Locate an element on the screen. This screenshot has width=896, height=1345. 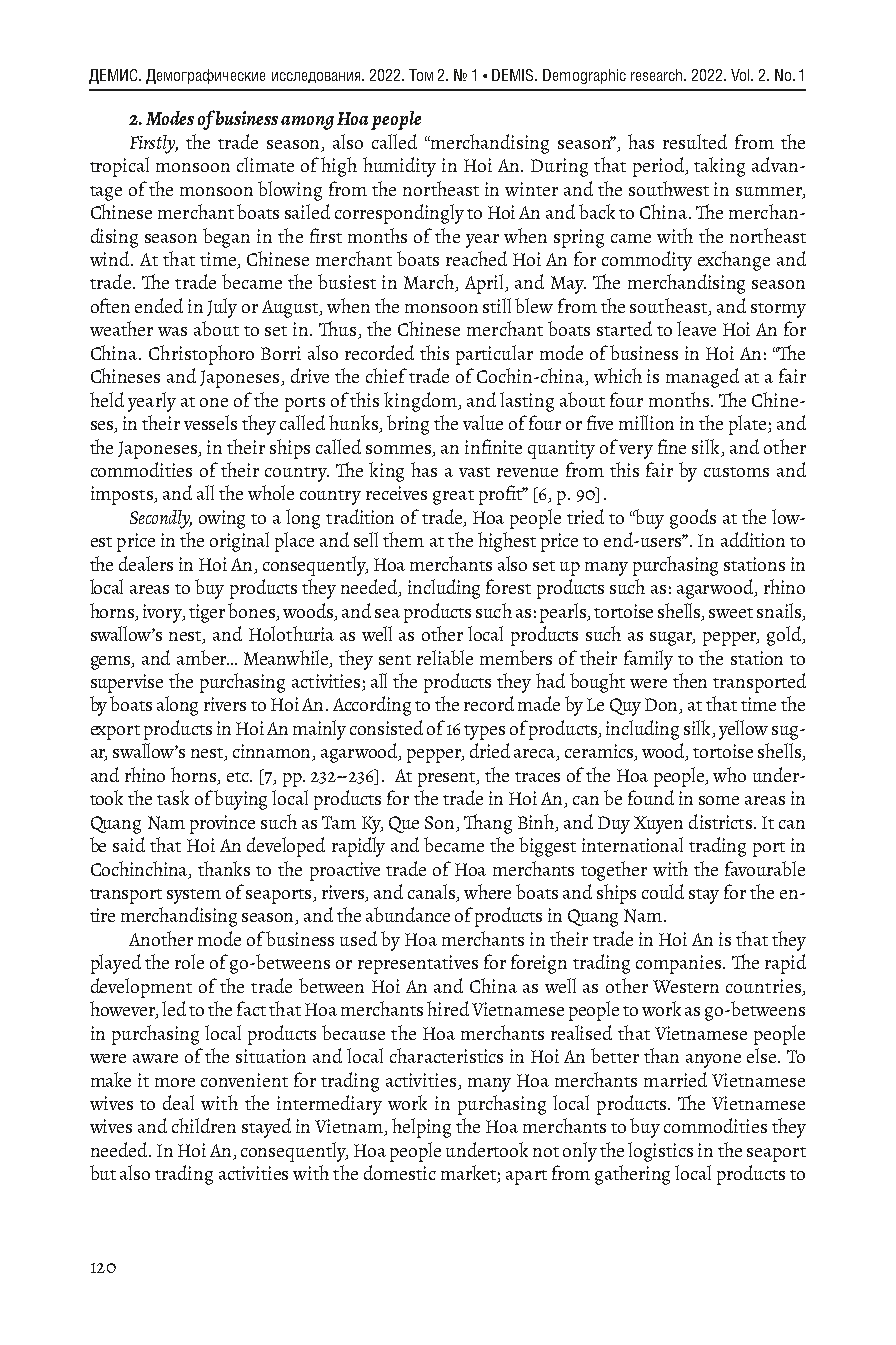
reliable is located at coordinates (445, 657).
